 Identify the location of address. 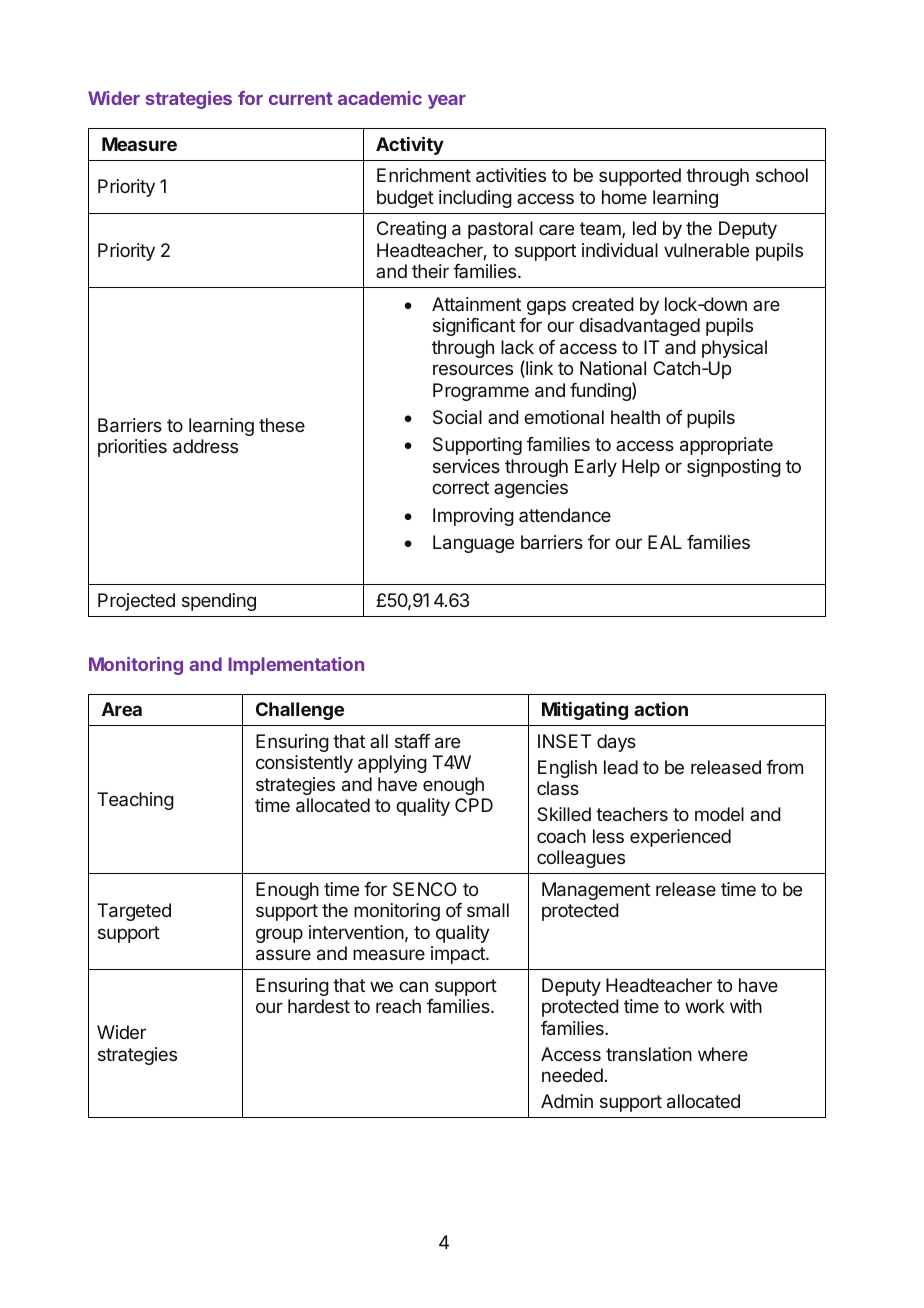
(205, 446).
